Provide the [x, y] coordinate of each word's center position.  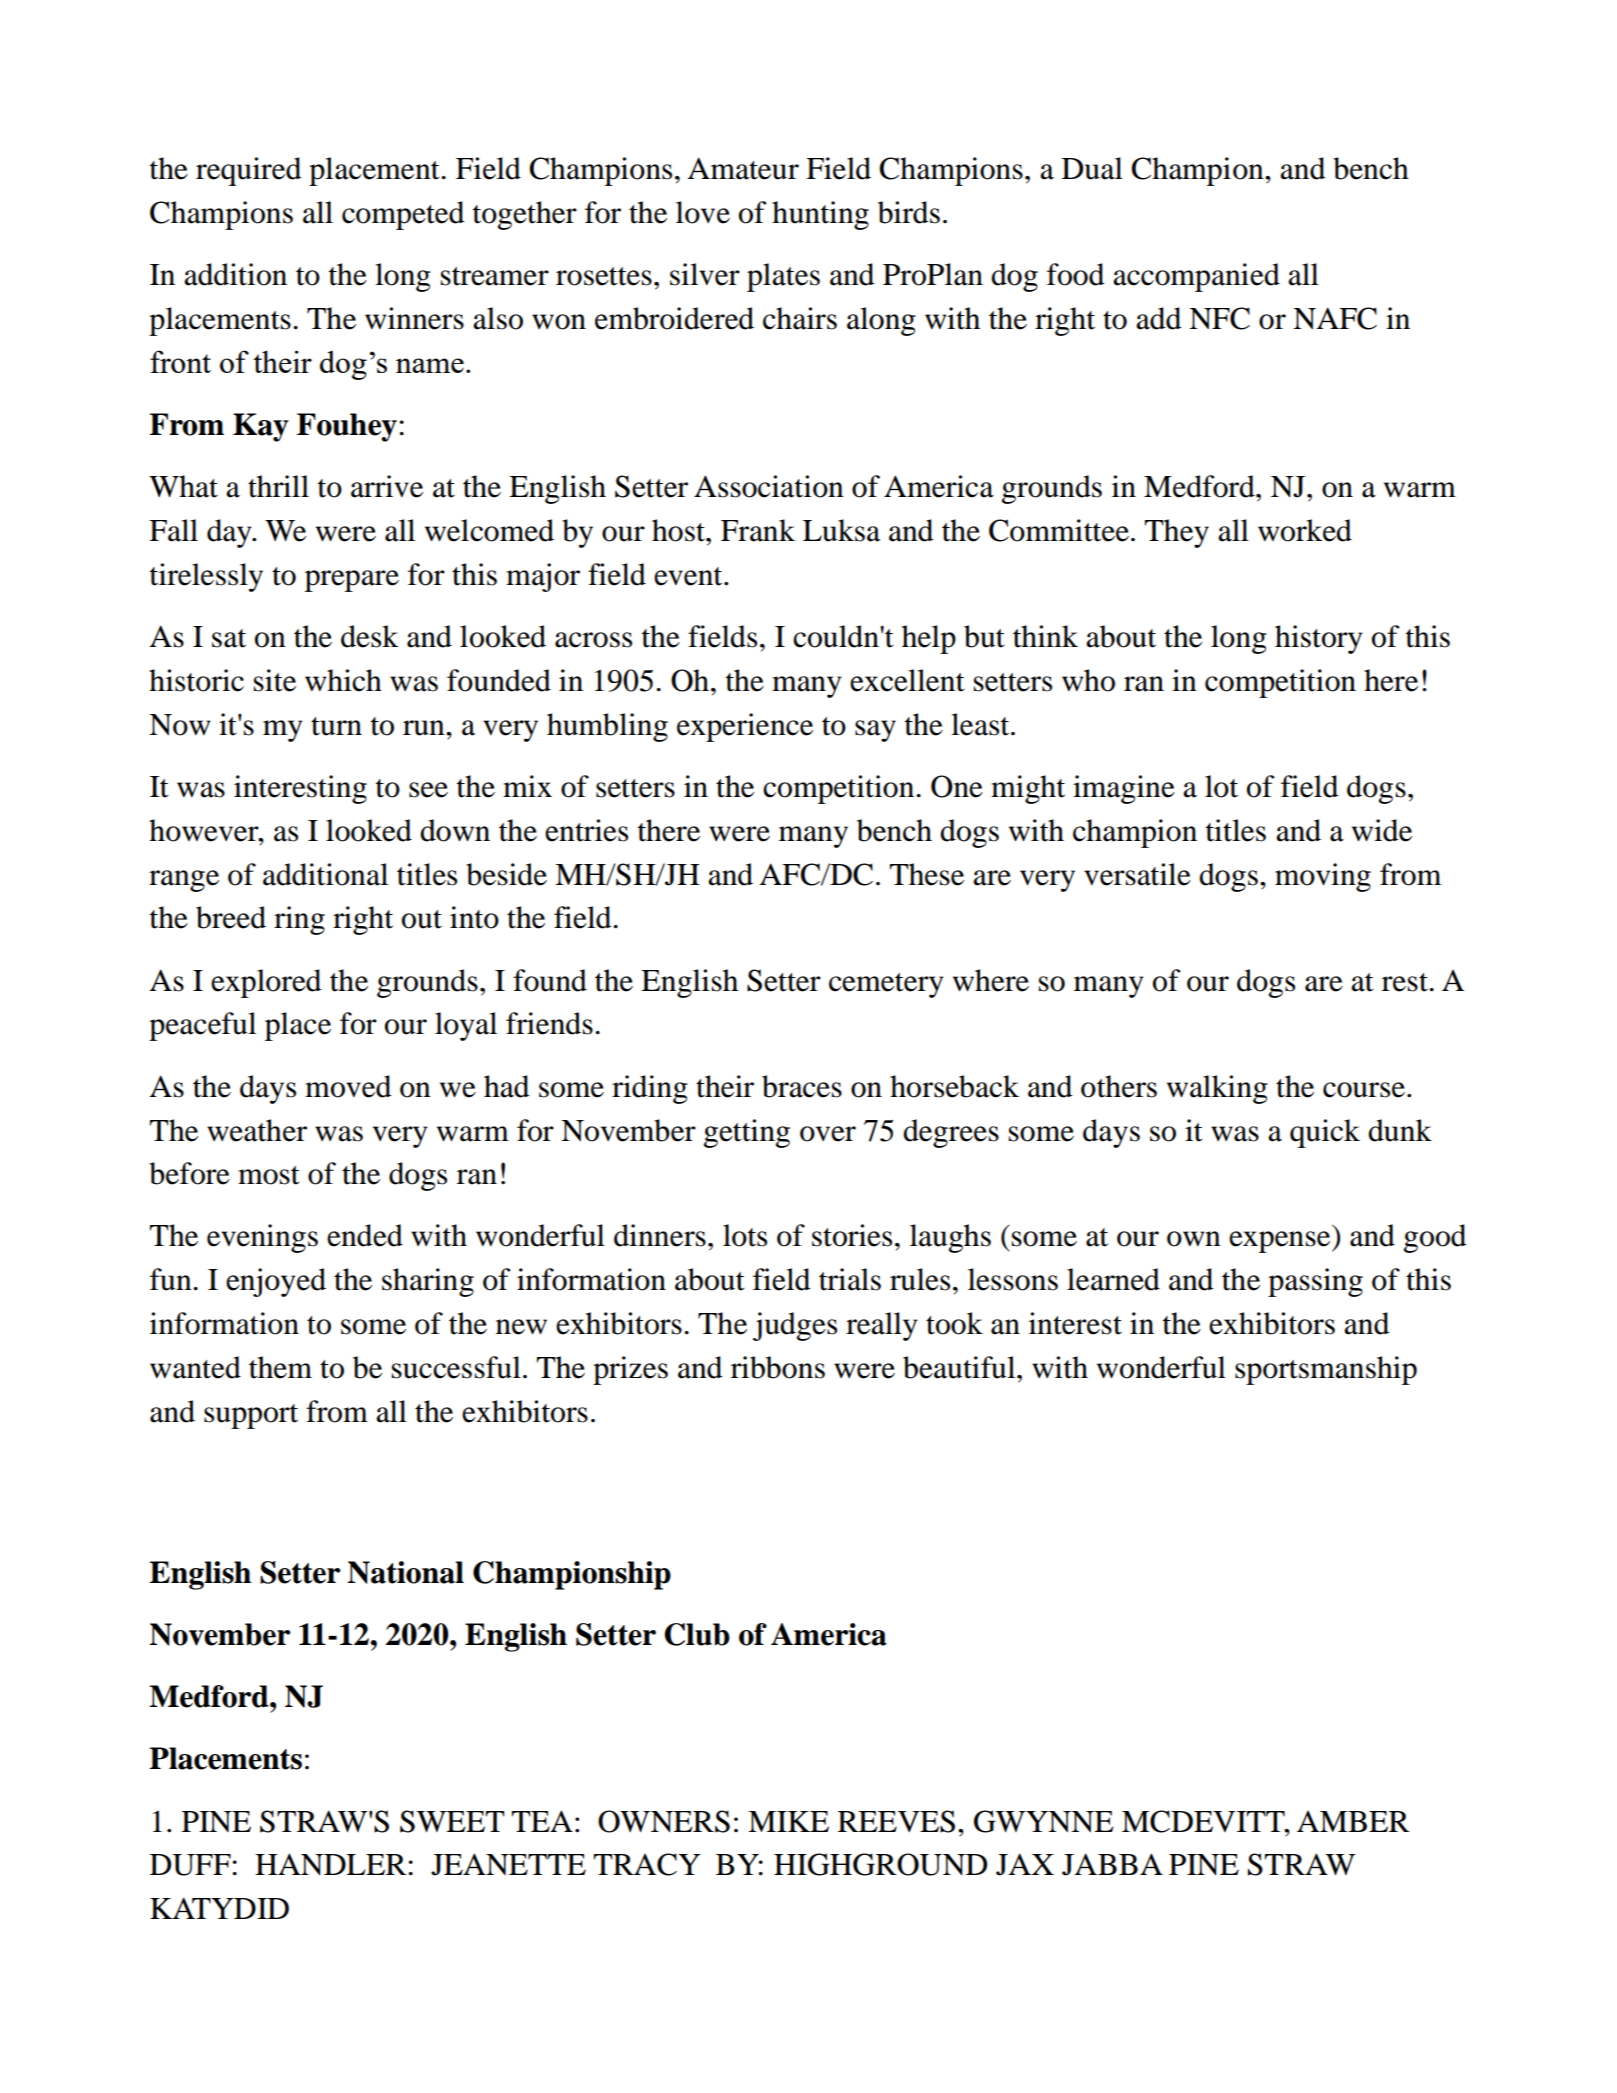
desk [370, 636]
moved [348, 1086]
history [1318, 639]
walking [1217, 1089]
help [929, 639]
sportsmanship [1326, 1370]
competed [403, 215]
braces [802, 1086]
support [251, 1416]
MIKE [788, 1821]
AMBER [1353, 1821]
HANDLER [331, 1864]
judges [795, 1326]
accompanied [1196, 277]
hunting [820, 215]
